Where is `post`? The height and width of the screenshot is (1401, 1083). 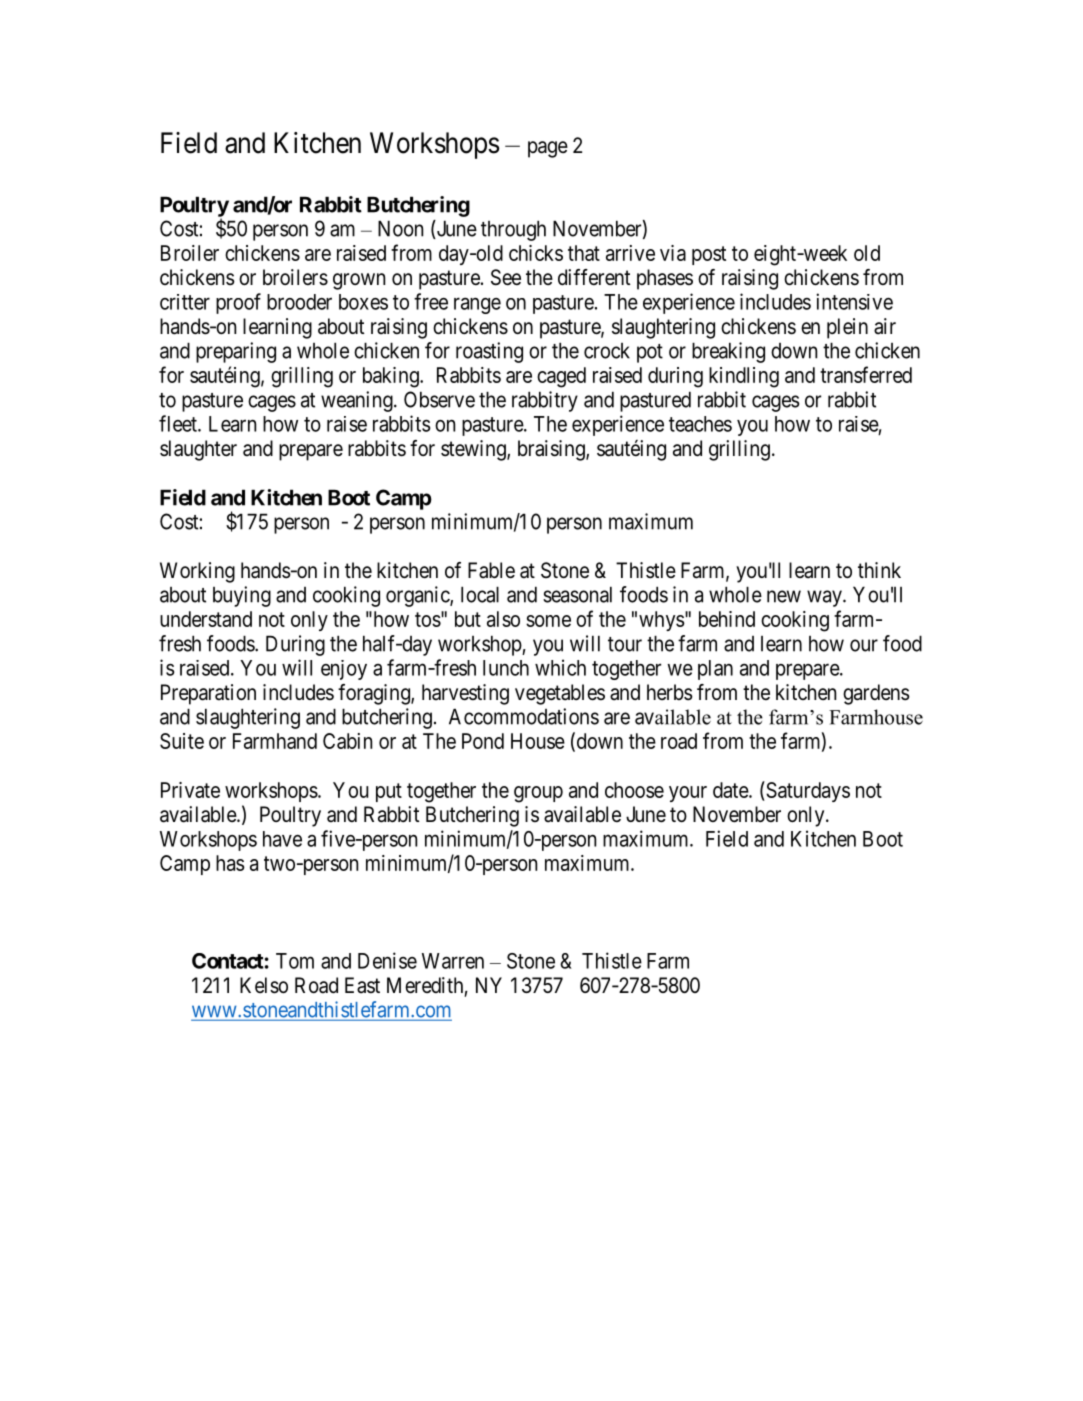 post is located at coordinates (709, 255).
